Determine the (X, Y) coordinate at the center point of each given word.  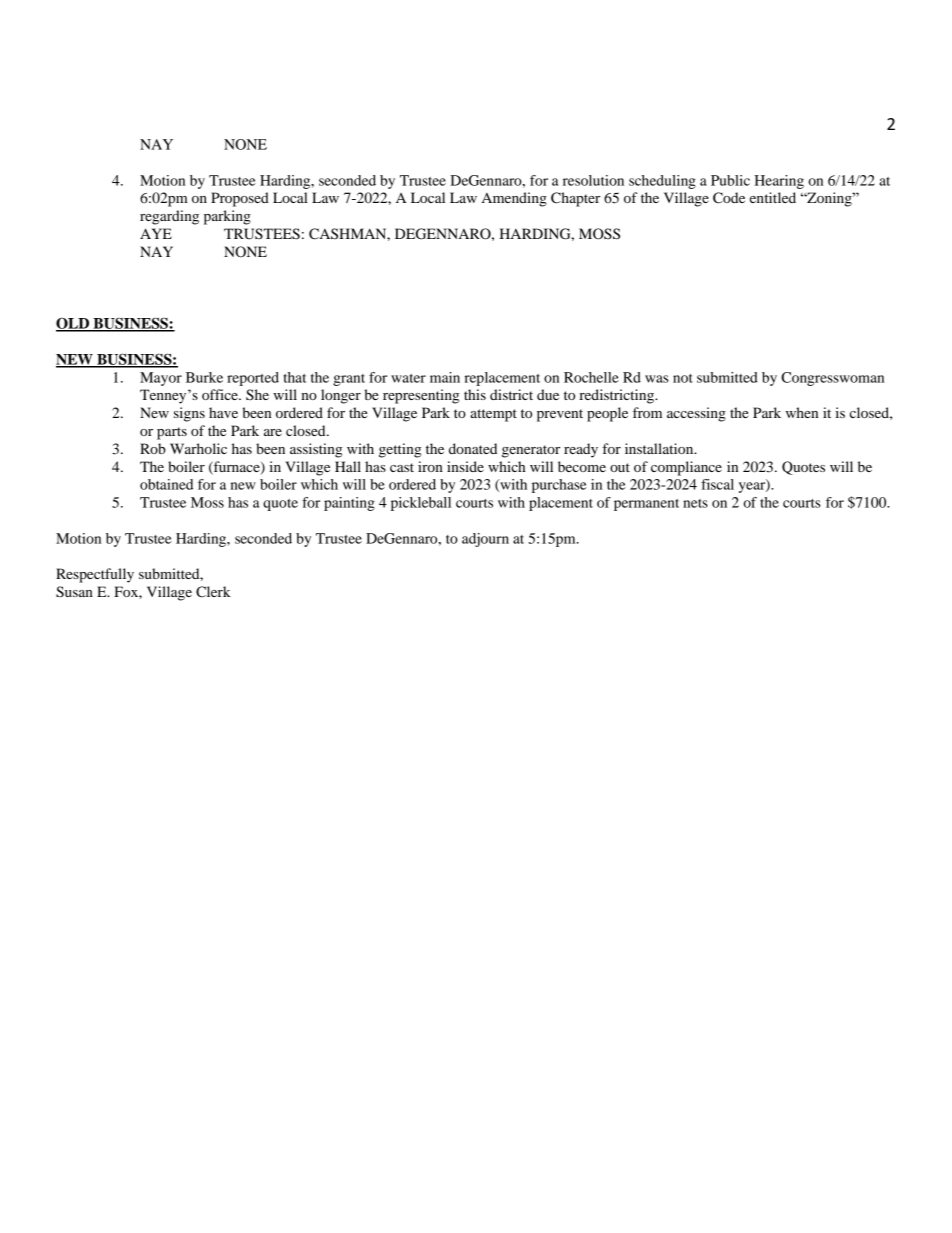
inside (465, 466)
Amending (514, 199)
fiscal (717, 484)
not (683, 378)
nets (695, 503)
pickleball (421, 504)
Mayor (161, 379)
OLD (74, 324)
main (445, 377)
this (475, 394)
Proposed (240, 199)
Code (729, 198)
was (657, 379)
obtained (166, 484)
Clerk (213, 592)
